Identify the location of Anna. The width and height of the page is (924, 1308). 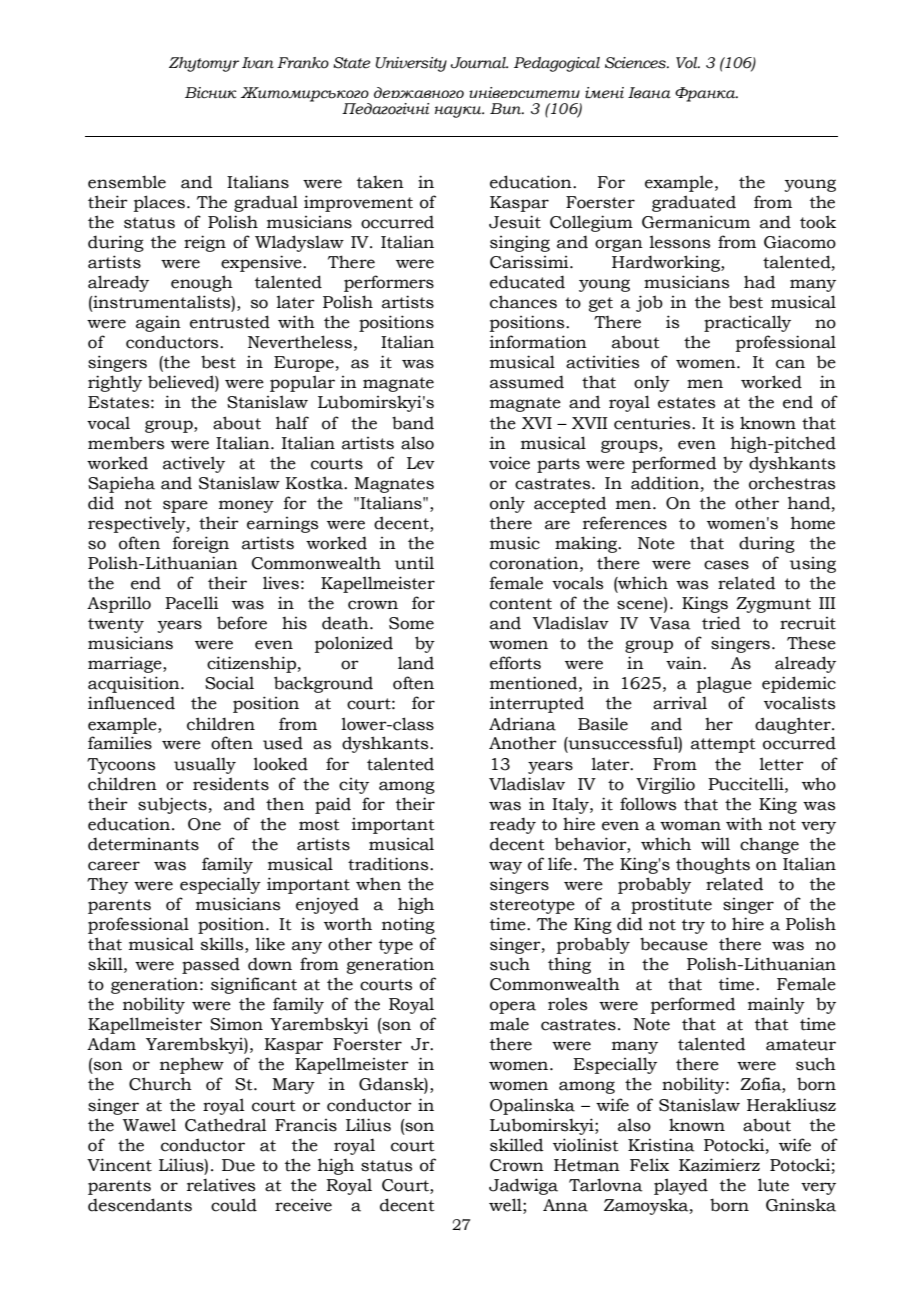
(565, 1205).
